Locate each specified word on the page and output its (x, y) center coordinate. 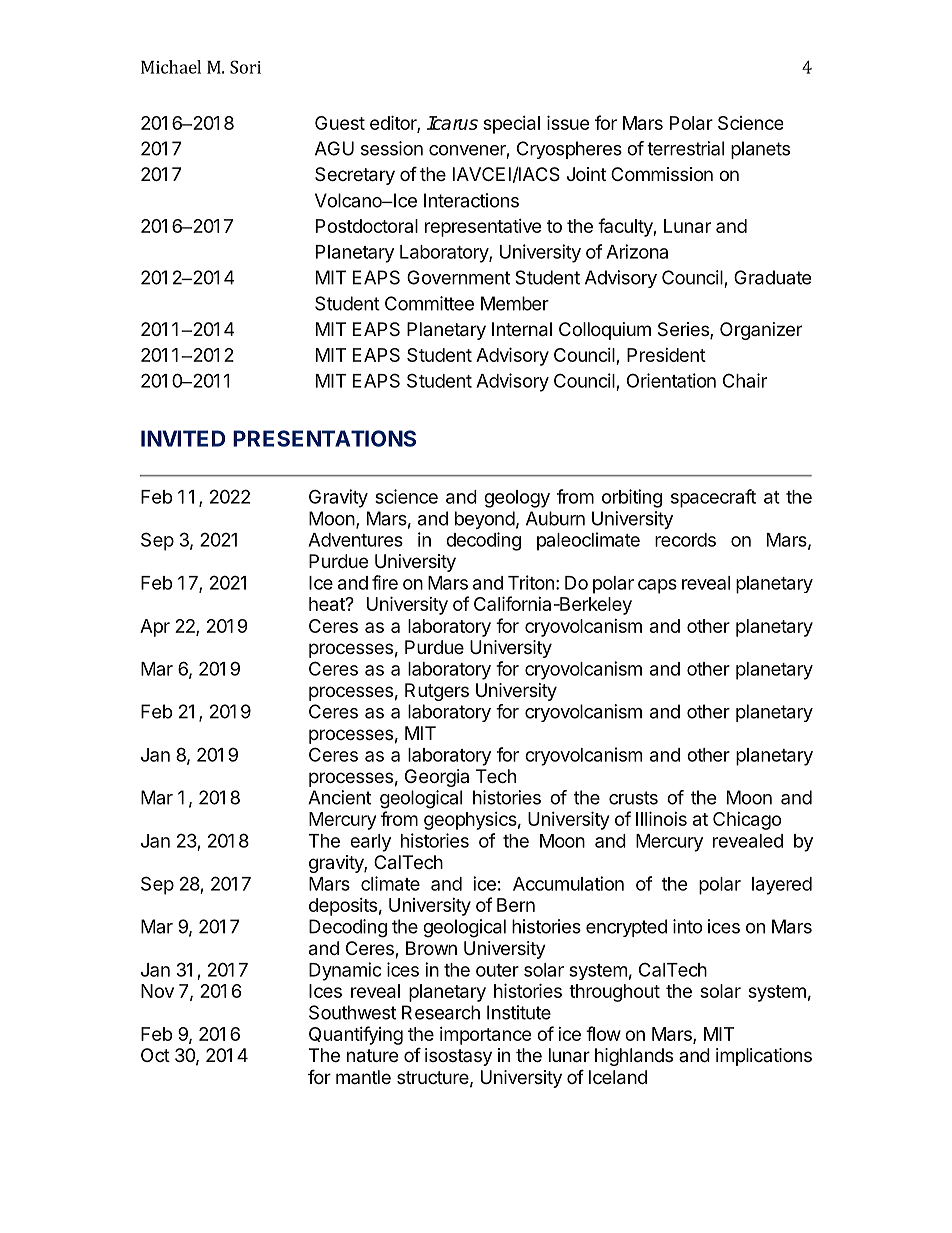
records (685, 540)
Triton (531, 582)
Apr (155, 628)
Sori (245, 67)
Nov (157, 991)
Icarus (452, 123)
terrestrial (685, 148)
